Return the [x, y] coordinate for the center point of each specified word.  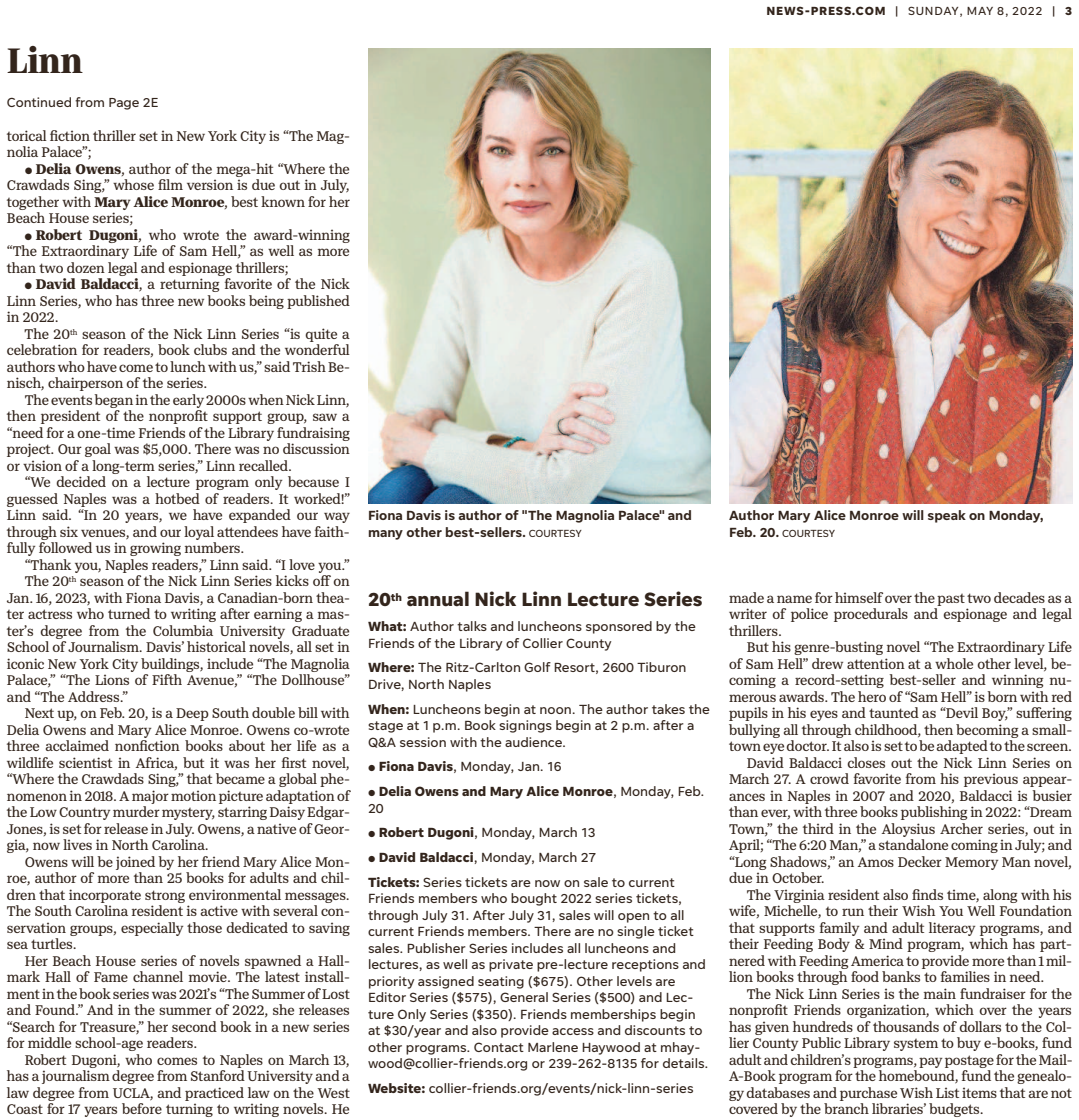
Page [124, 104]
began [113, 401]
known [283, 201]
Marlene [553, 1047]
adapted [962, 747]
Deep [192, 714]
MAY [980, 11]
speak [947, 516]
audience [534, 742]
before [142, 1108]
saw [325, 417]
